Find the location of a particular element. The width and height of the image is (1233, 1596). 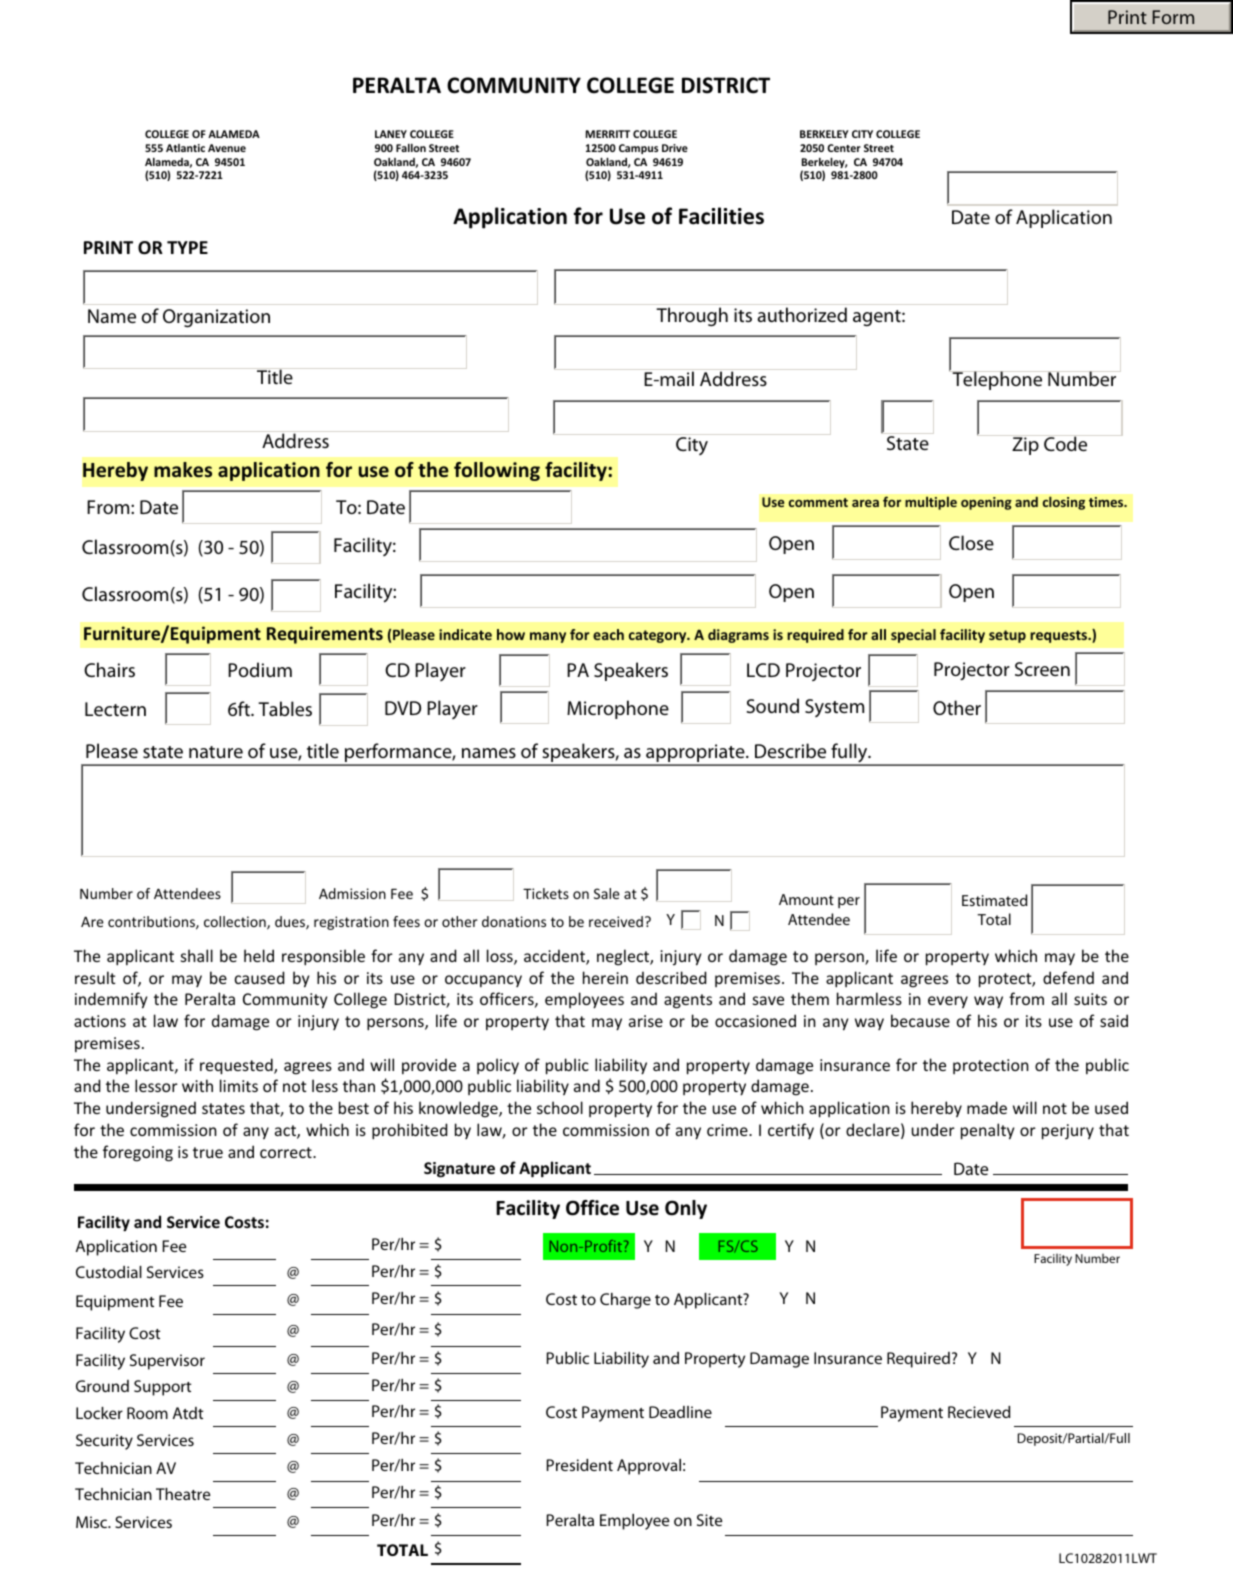

Avenue is located at coordinates (227, 148).
